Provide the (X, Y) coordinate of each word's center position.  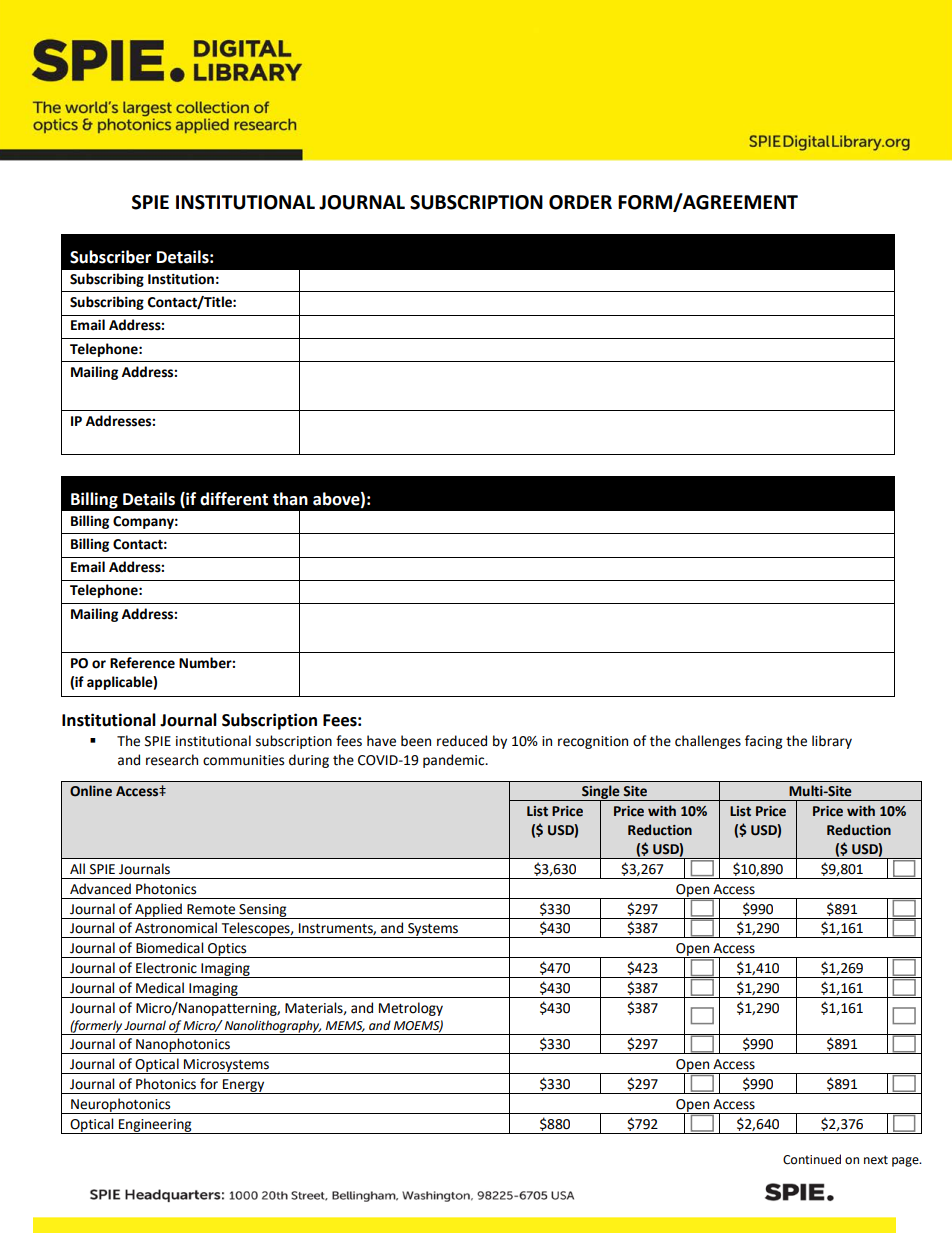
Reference (142, 663)
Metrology (411, 1009)
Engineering (155, 1126)
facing (763, 742)
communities (243, 760)
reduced (462, 741)
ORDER (580, 202)
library (832, 742)
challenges (708, 742)
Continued (812, 1159)
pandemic (455, 761)
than (290, 499)
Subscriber (110, 257)
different (234, 499)
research (172, 760)
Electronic (166, 968)
